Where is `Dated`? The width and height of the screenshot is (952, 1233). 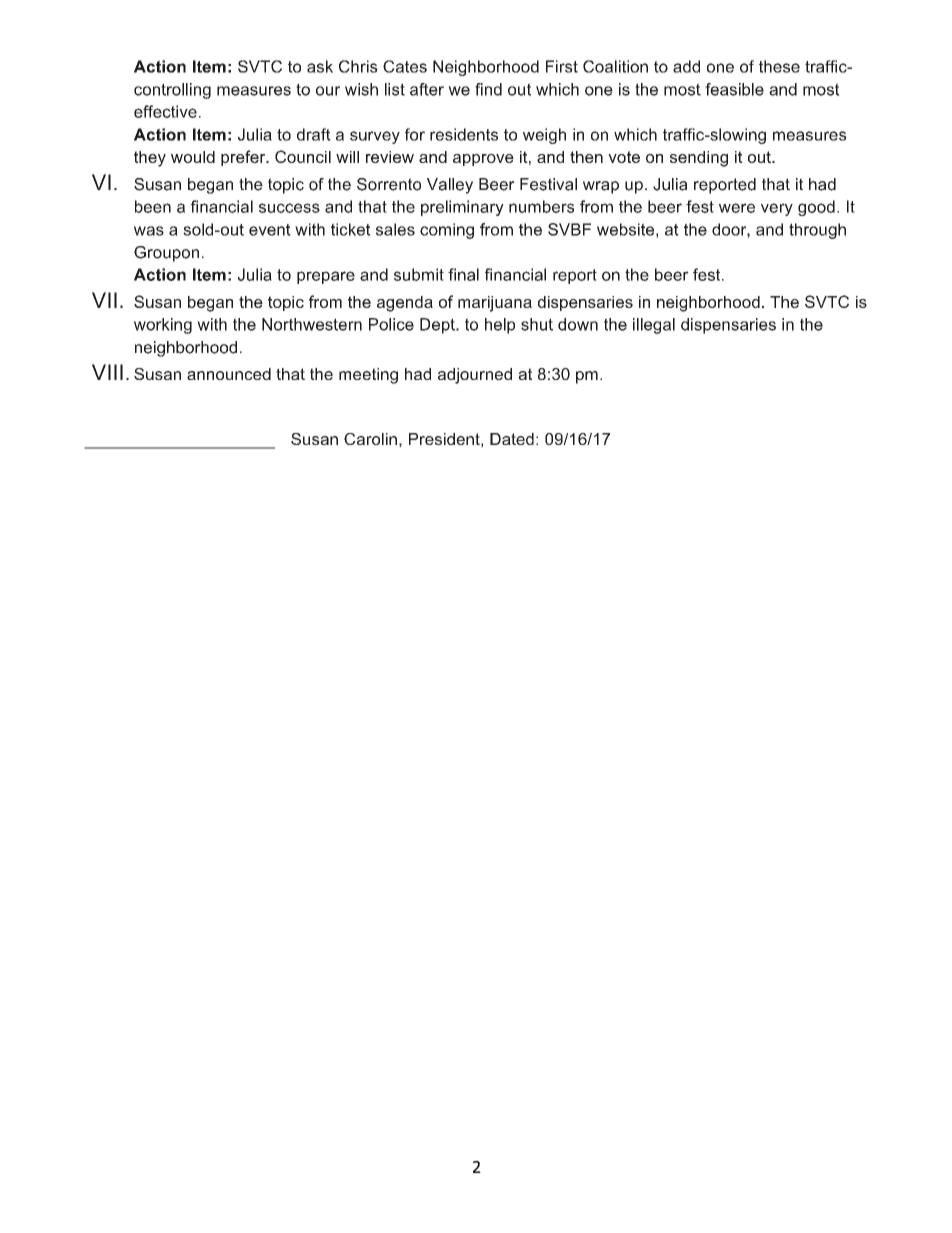 Dated is located at coordinates (512, 439).
